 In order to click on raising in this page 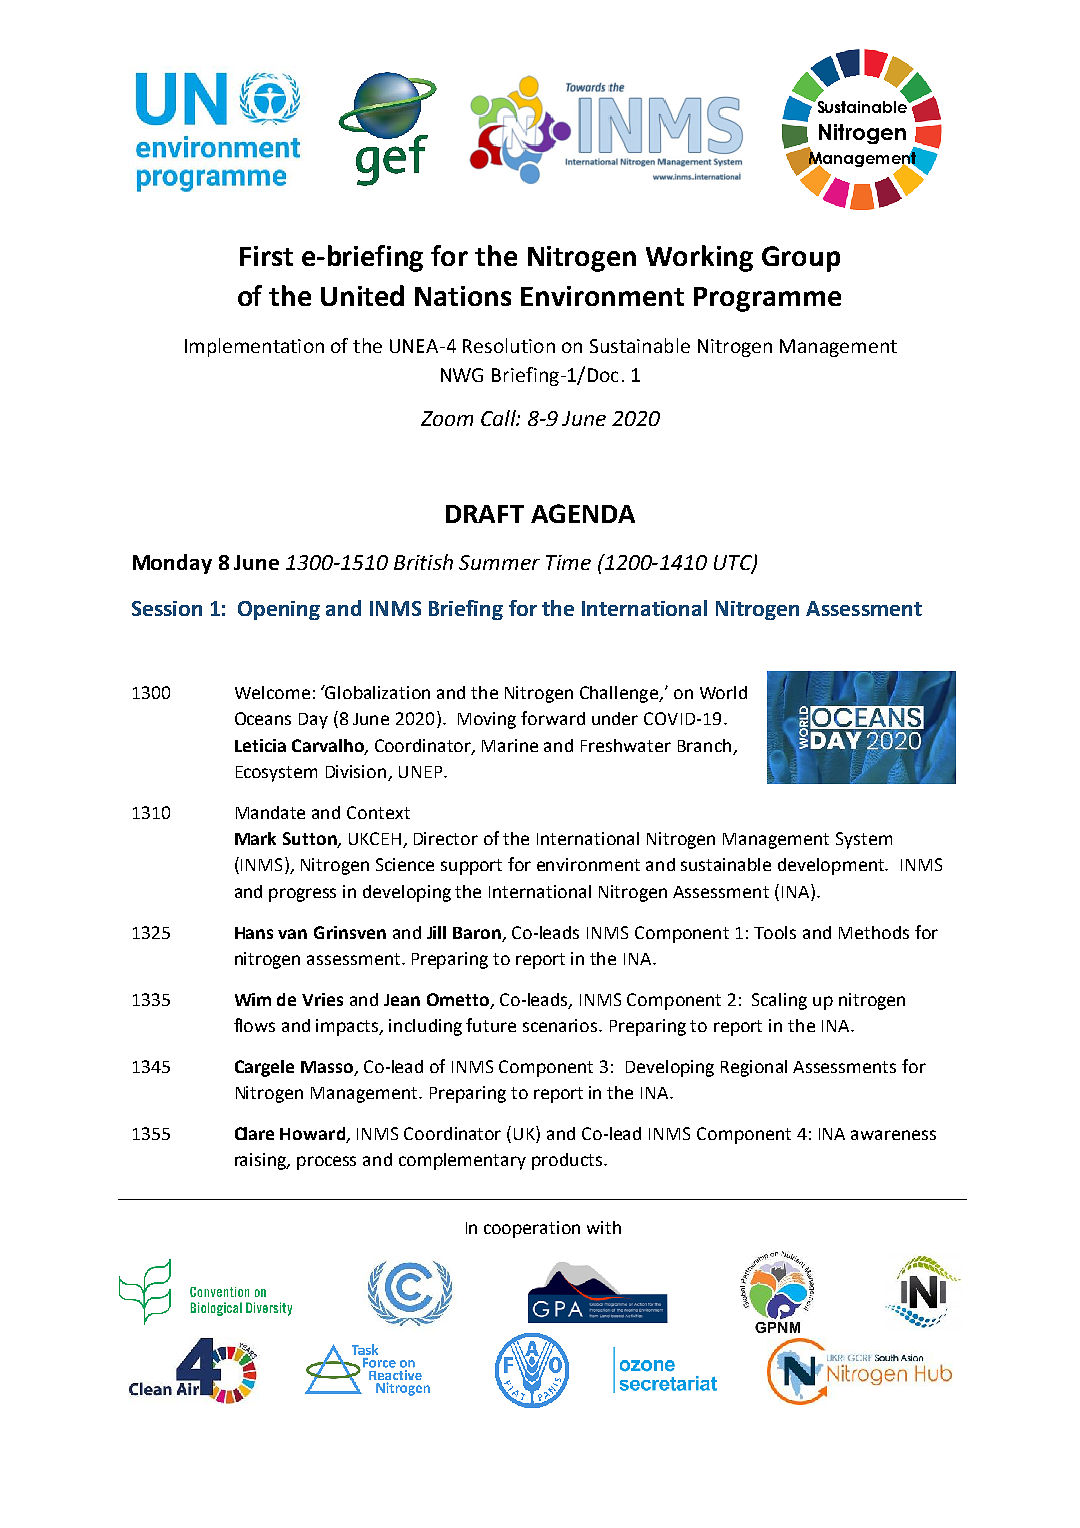, I will do `click(262, 1161)`.
